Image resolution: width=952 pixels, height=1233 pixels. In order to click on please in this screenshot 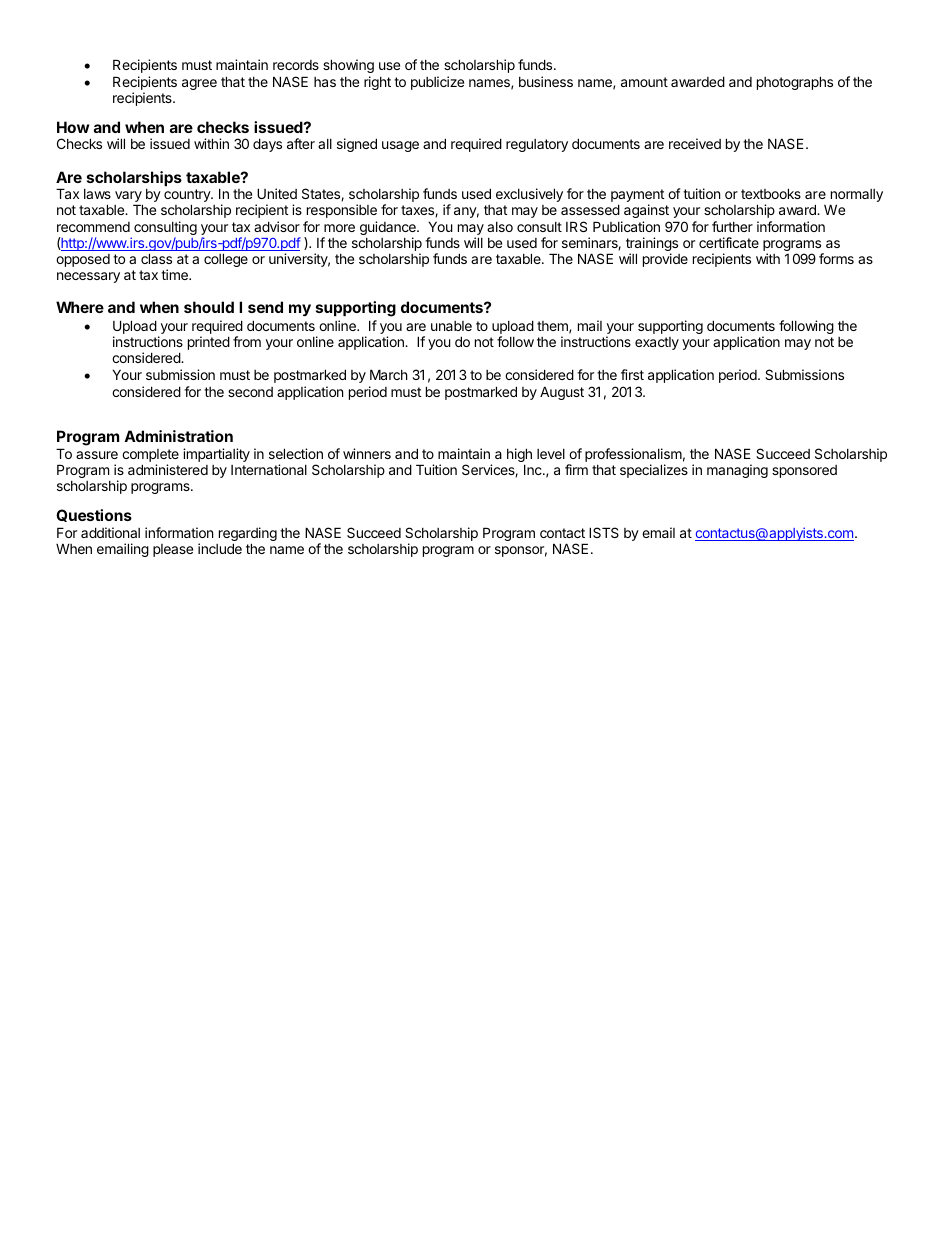, I will do `click(173, 550)`.
